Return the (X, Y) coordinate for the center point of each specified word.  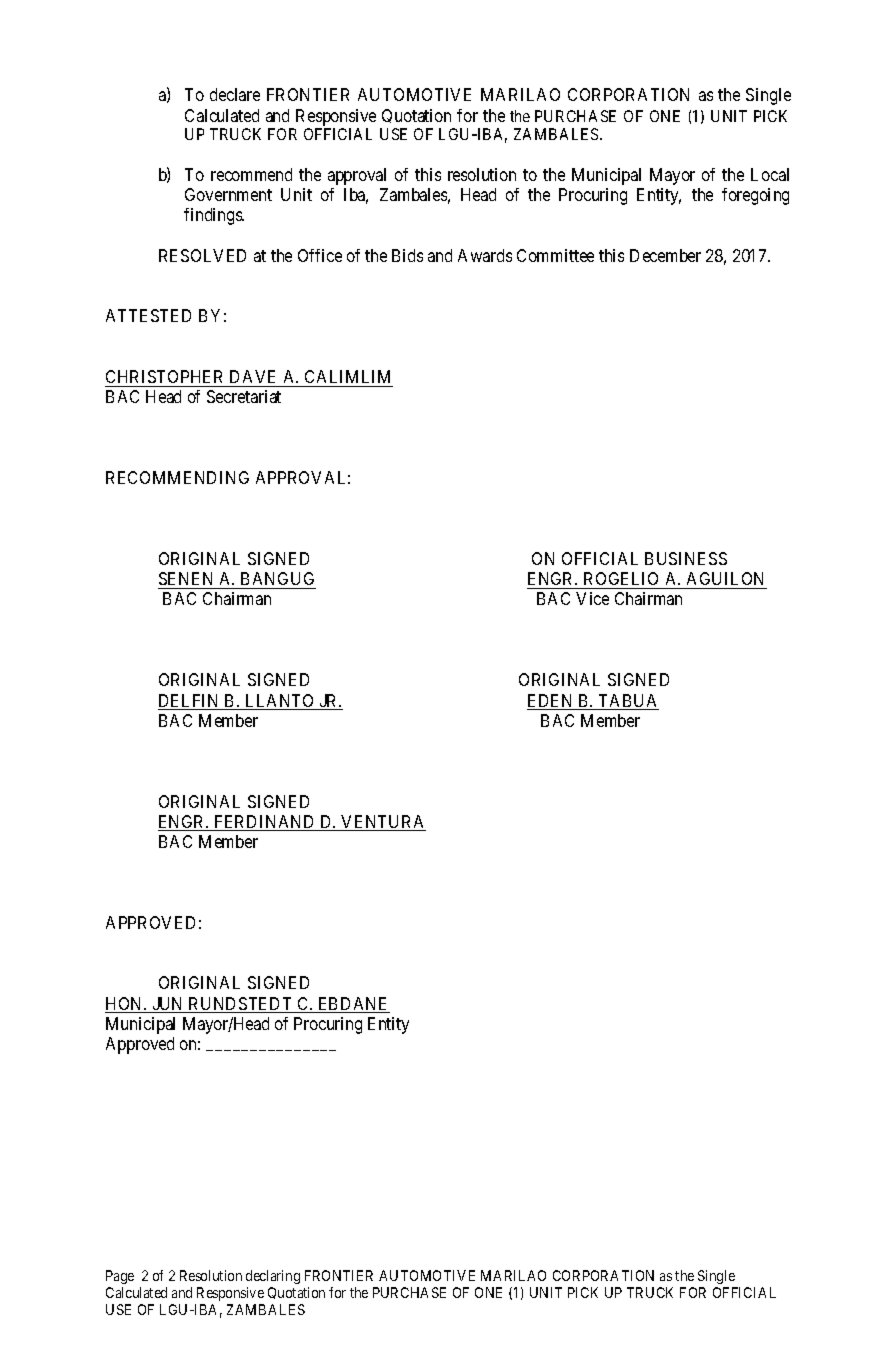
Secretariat (244, 396)
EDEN (551, 702)
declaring (273, 1277)
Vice (592, 598)
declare (235, 94)
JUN (168, 1005)
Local (770, 174)
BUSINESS (686, 558)
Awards (485, 255)
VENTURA (383, 823)
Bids (407, 255)
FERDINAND (265, 823)
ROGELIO (621, 578)
